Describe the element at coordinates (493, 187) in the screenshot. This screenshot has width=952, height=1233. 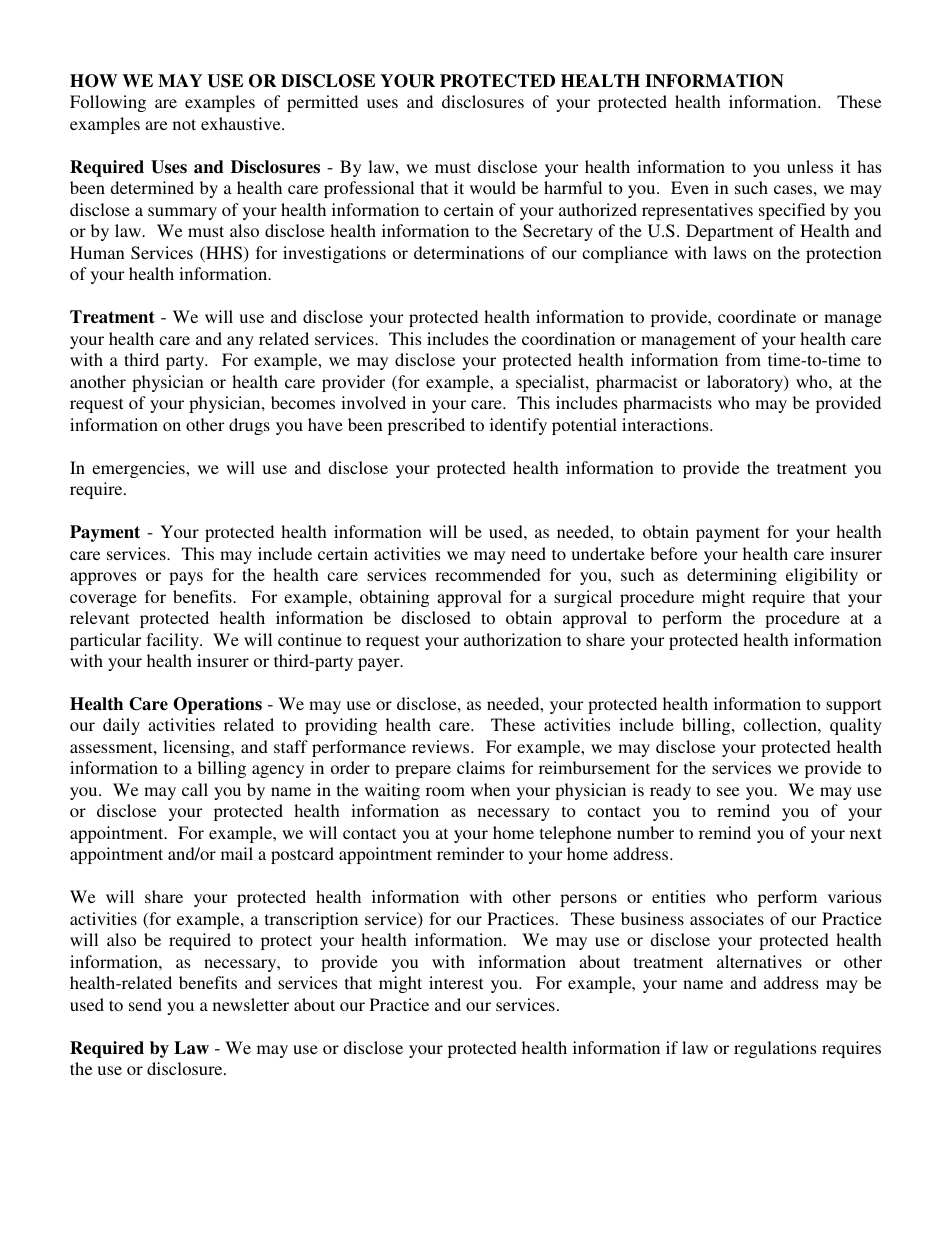
I see `would` at that location.
